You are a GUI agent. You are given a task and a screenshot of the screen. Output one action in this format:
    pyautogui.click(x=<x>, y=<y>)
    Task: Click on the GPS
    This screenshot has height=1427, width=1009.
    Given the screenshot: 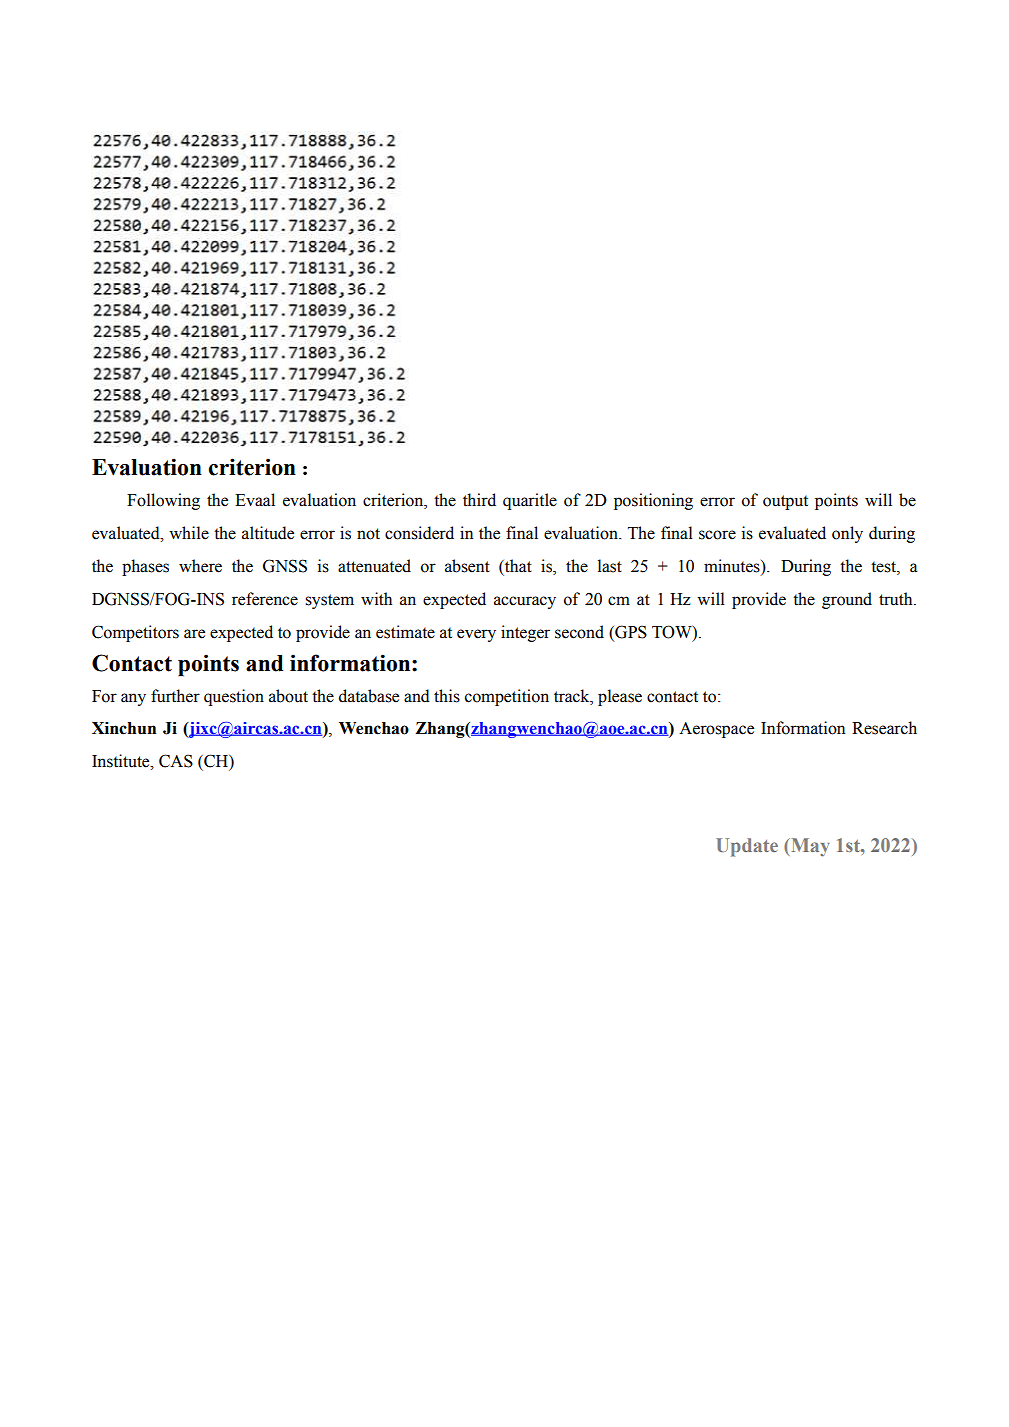 What is the action you would take?
    pyautogui.click(x=630, y=633)
